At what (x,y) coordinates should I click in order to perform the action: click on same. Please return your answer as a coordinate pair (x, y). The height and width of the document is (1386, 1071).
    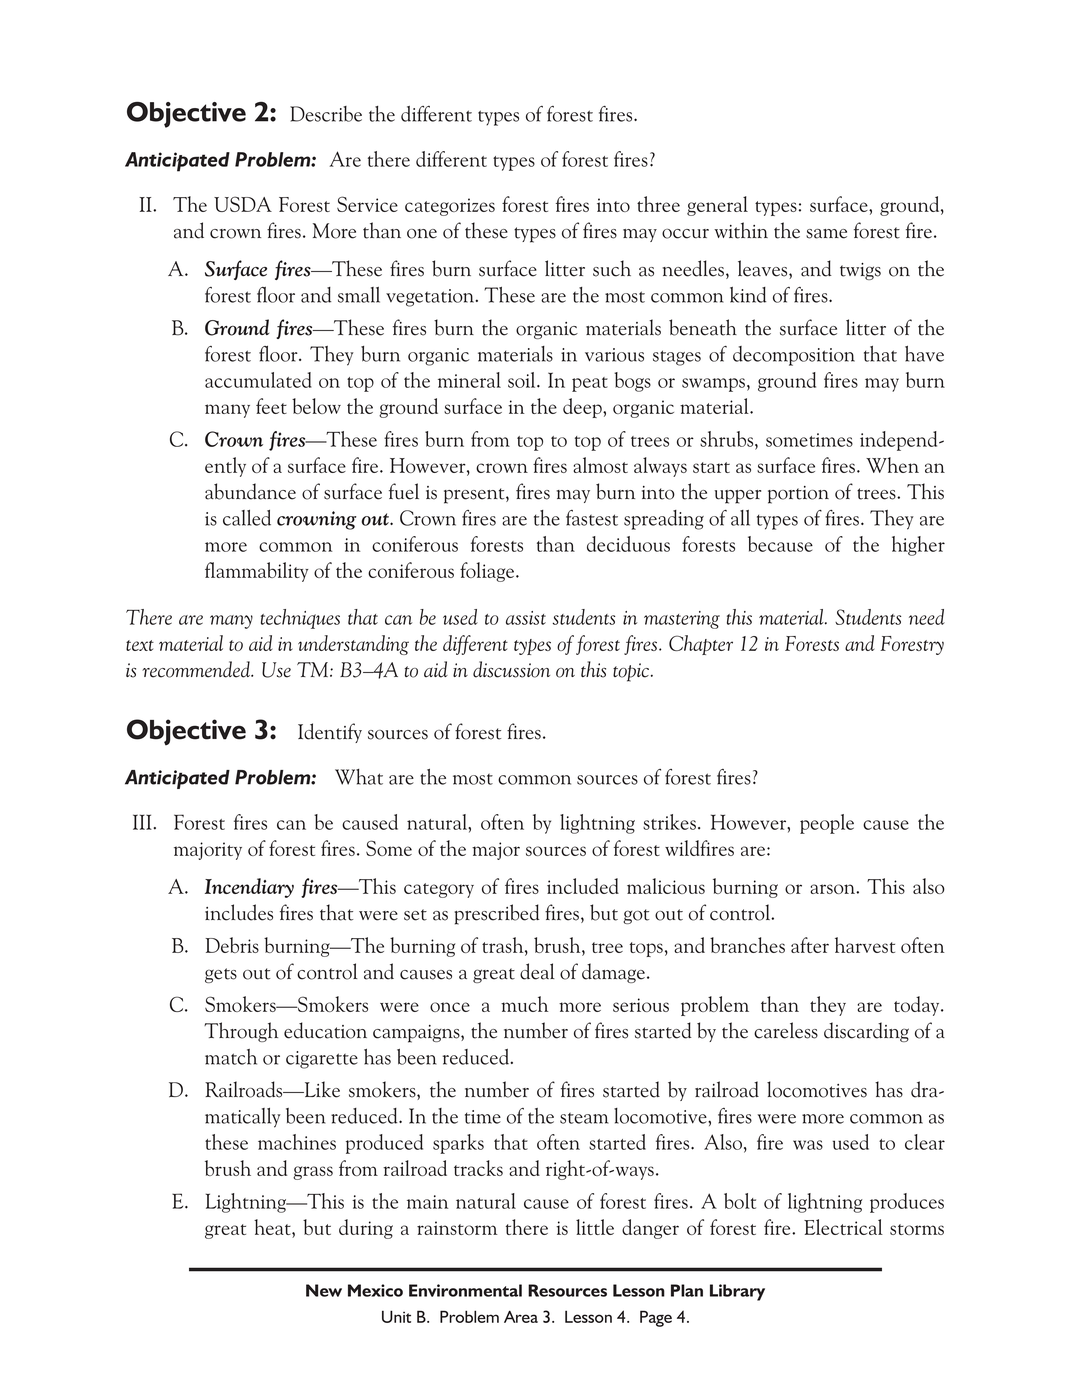
    Looking at the image, I should click on (826, 234).
